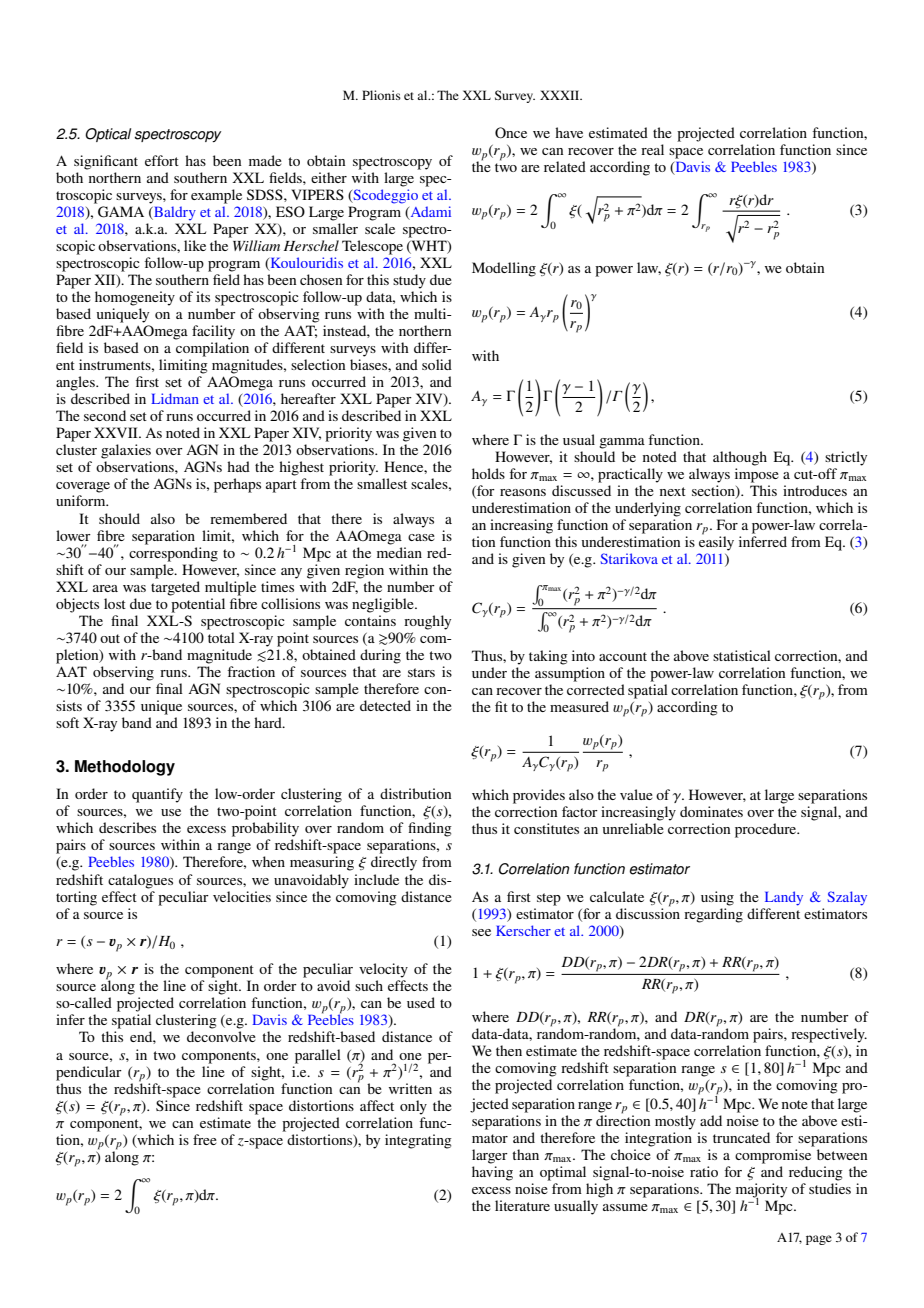 This document has height=1308, width=924. I want to click on real, so click(652, 149).
